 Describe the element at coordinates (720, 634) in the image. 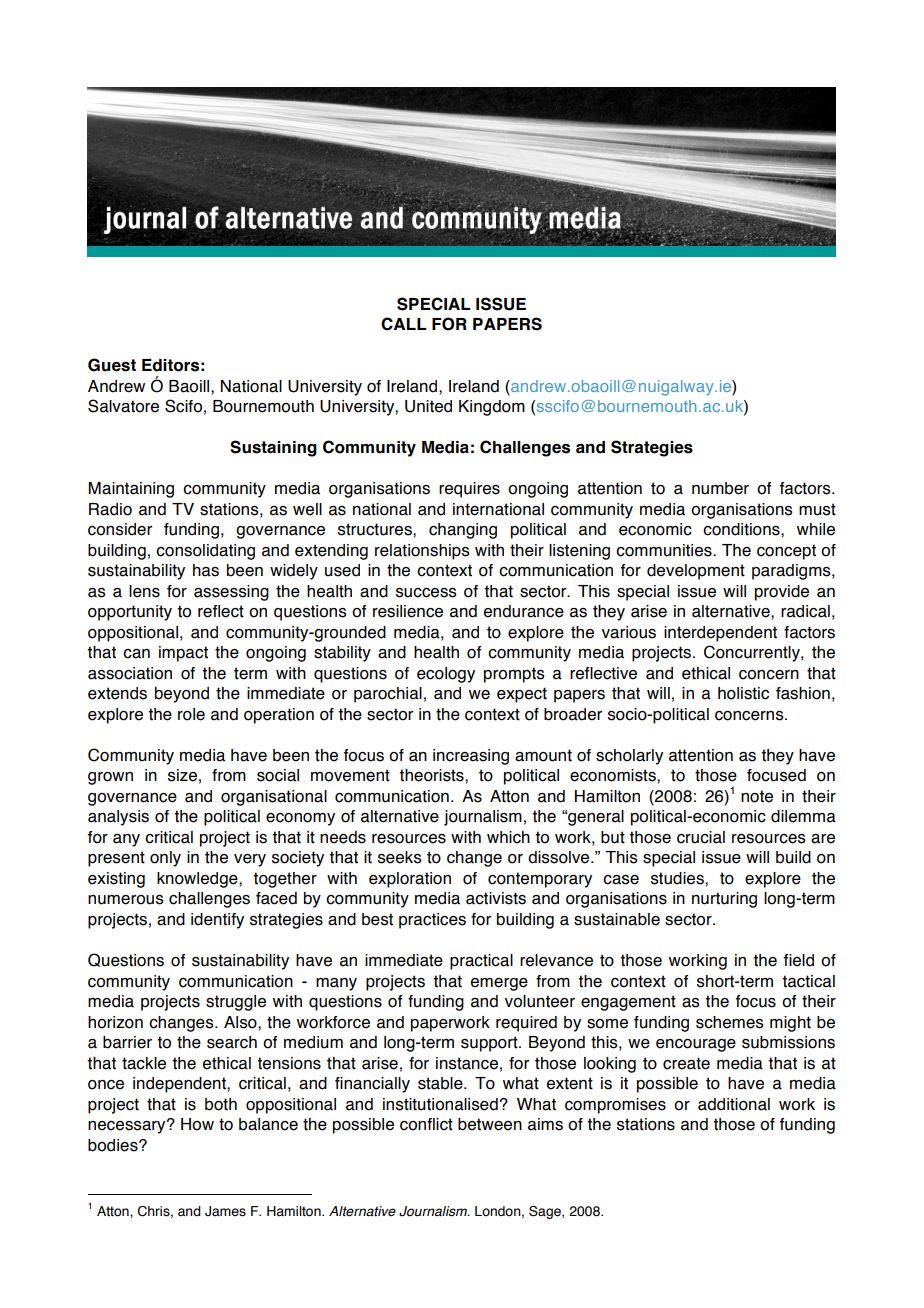

I see `interdependent` at that location.
